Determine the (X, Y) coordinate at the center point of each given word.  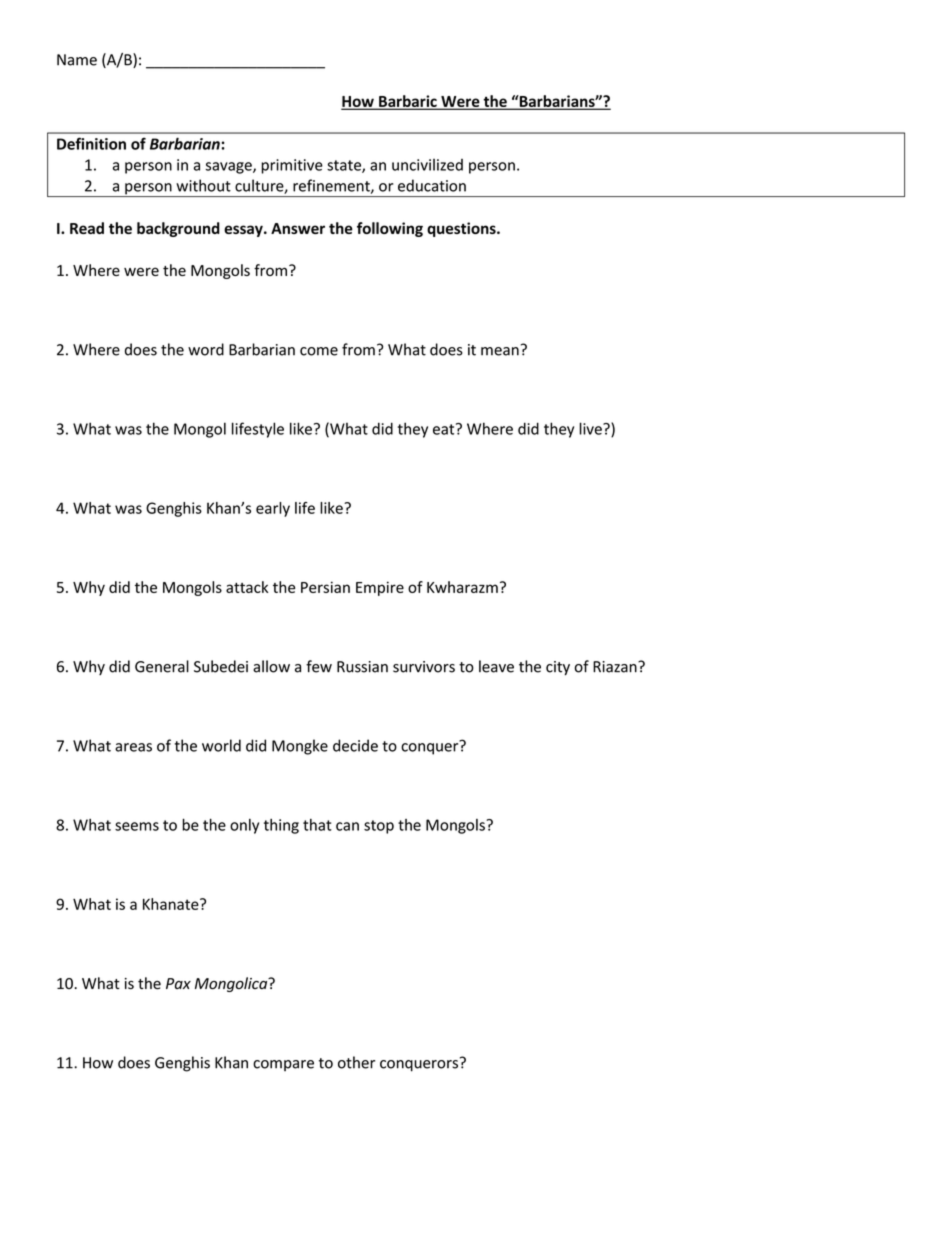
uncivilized (427, 165)
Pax (178, 983)
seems (137, 826)
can (347, 826)
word (206, 349)
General (162, 666)
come (319, 351)
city (558, 668)
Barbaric (408, 102)
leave (496, 666)
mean (500, 351)
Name (77, 60)
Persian (325, 587)
